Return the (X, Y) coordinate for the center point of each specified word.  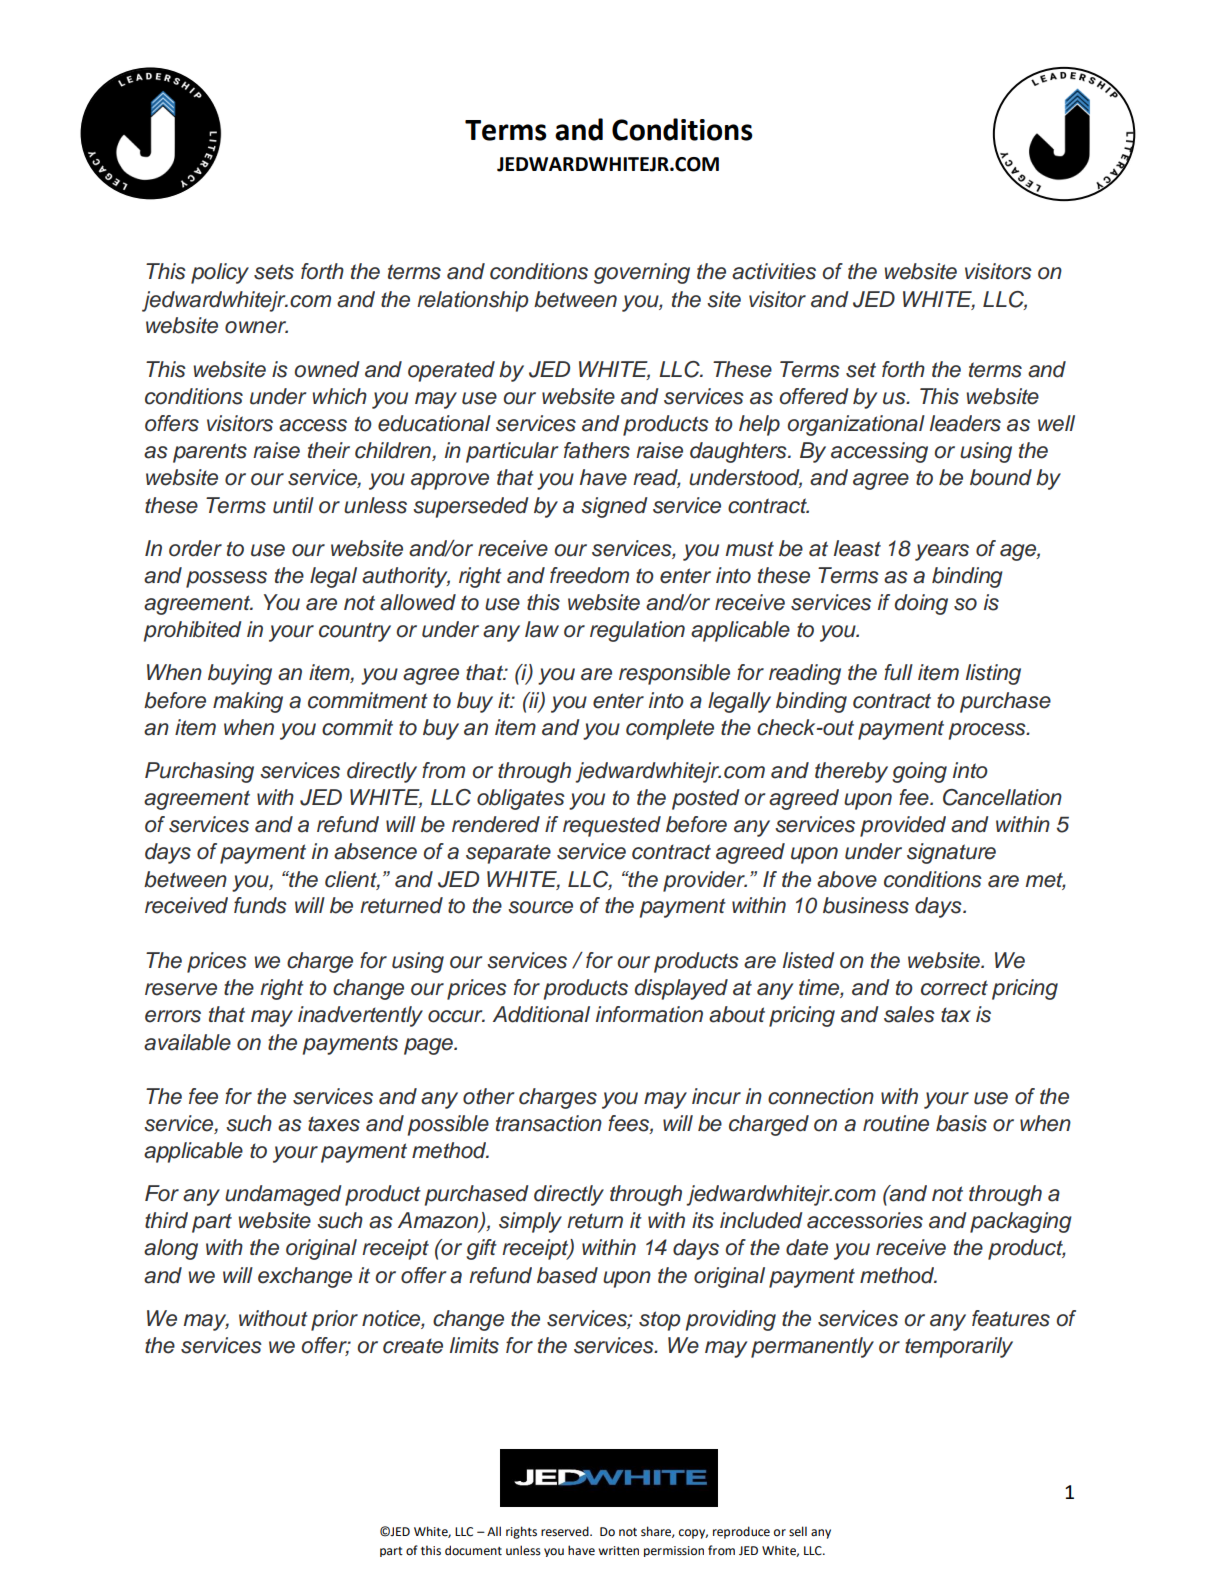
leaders (965, 423)
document (473, 1550)
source (540, 907)
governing (642, 273)
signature (951, 853)
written (618, 1551)
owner (256, 327)
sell (798, 1531)
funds (260, 905)
